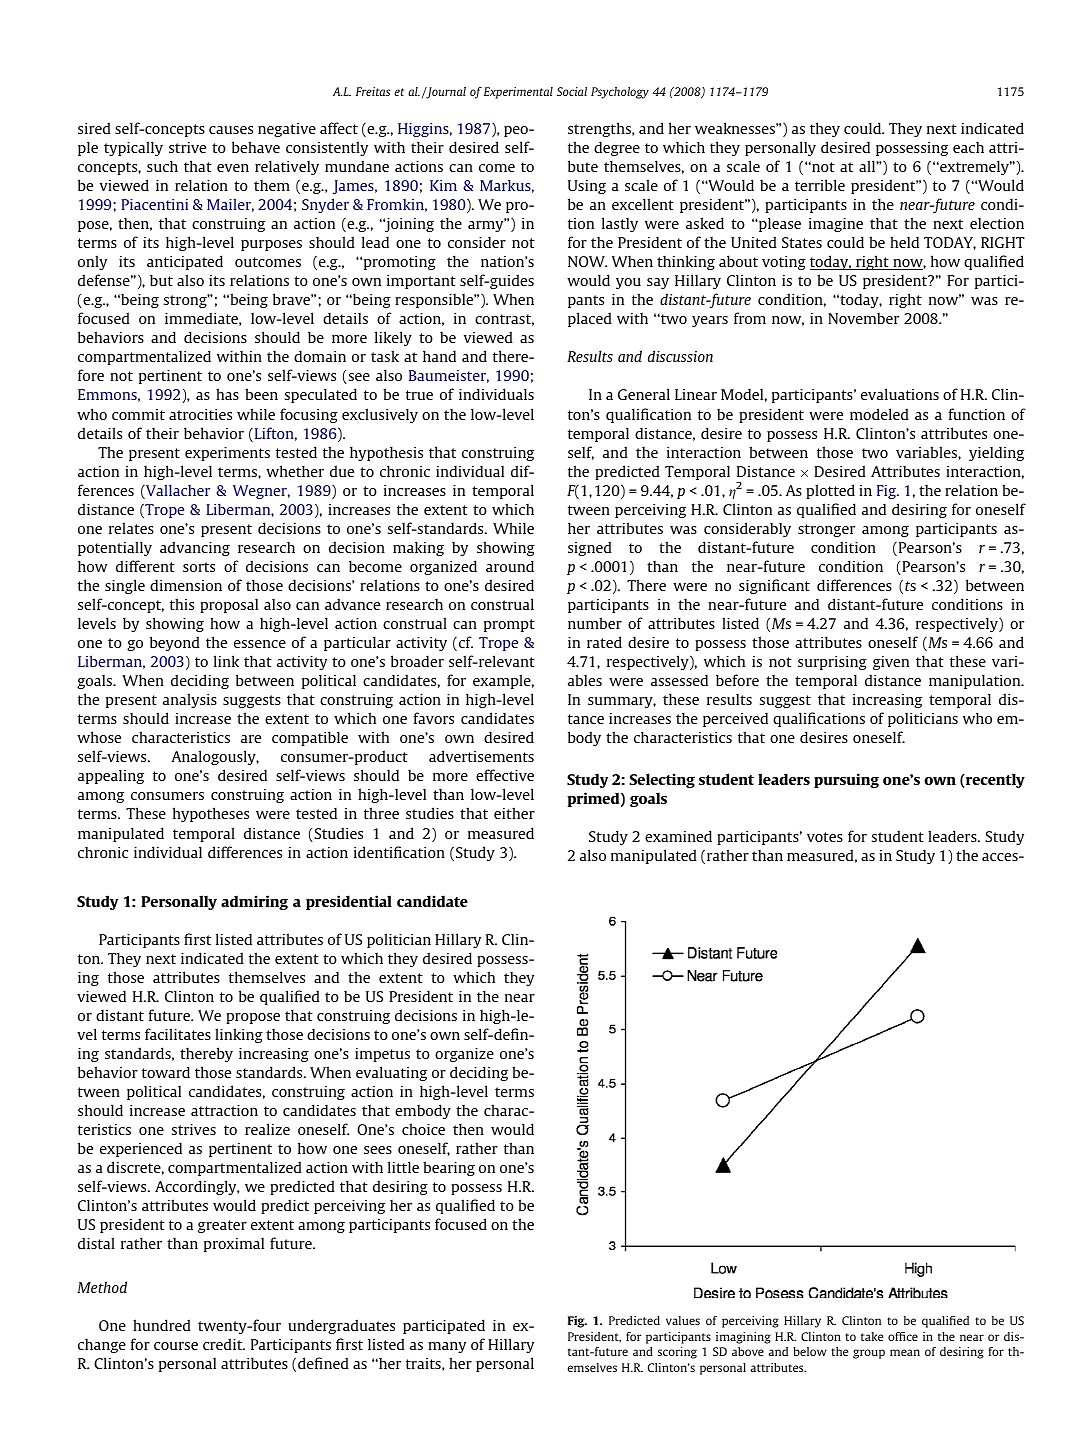 This document has width=1084, height=1445. Describe the element at coordinates (518, 93) in the document. I see `Experimental` at that location.
